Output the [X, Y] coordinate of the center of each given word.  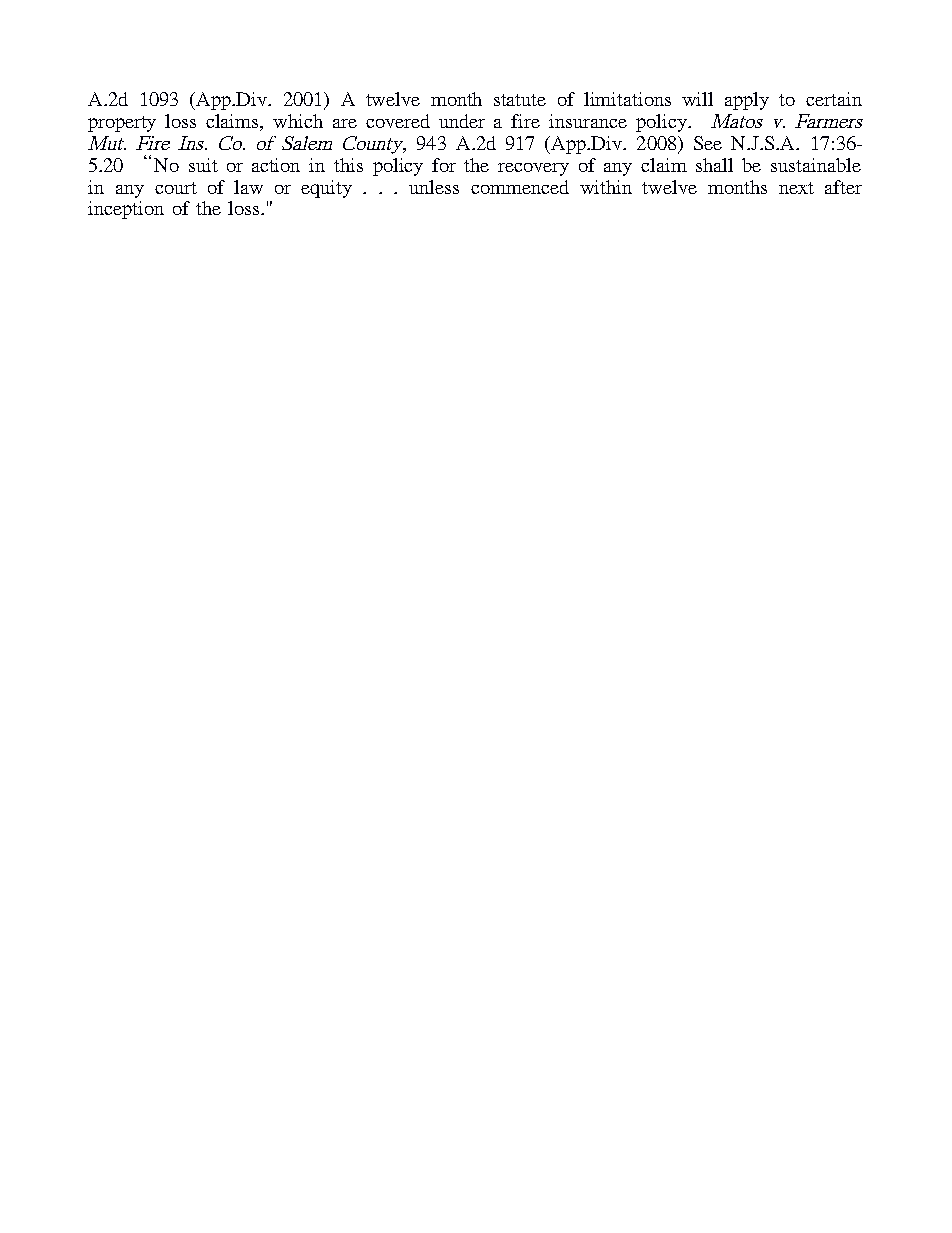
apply [747, 101]
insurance [588, 121]
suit [203, 165]
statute [520, 100]
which [298, 121]
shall [714, 165]
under [462, 121]
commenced [520, 187]
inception [126, 210]
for [444, 165]
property [122, 124]
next [796, 188]
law [248, 187]
